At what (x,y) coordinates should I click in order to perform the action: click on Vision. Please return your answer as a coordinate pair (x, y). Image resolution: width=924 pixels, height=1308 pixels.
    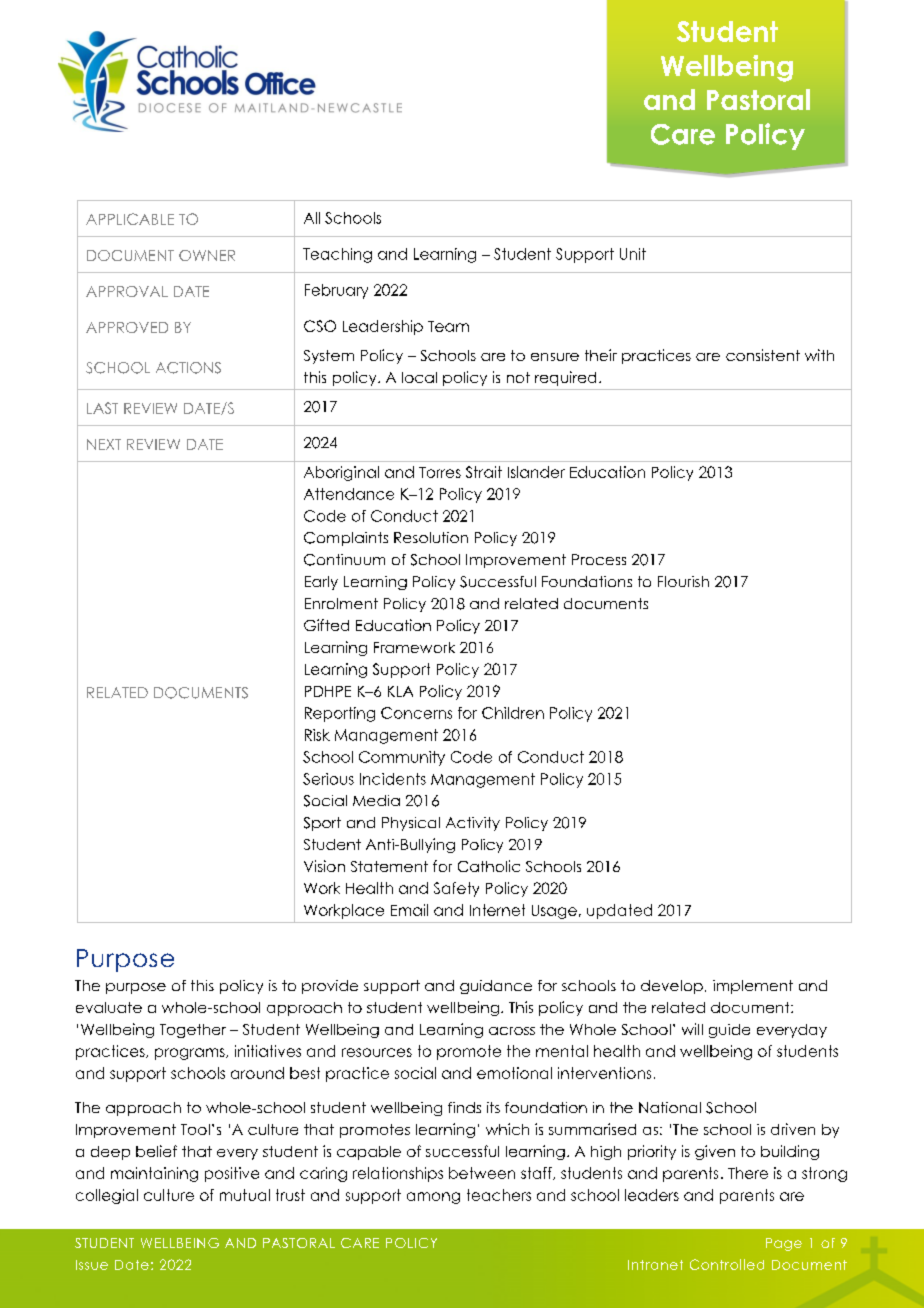
    Looking at the image, I should click on (324, 866).
